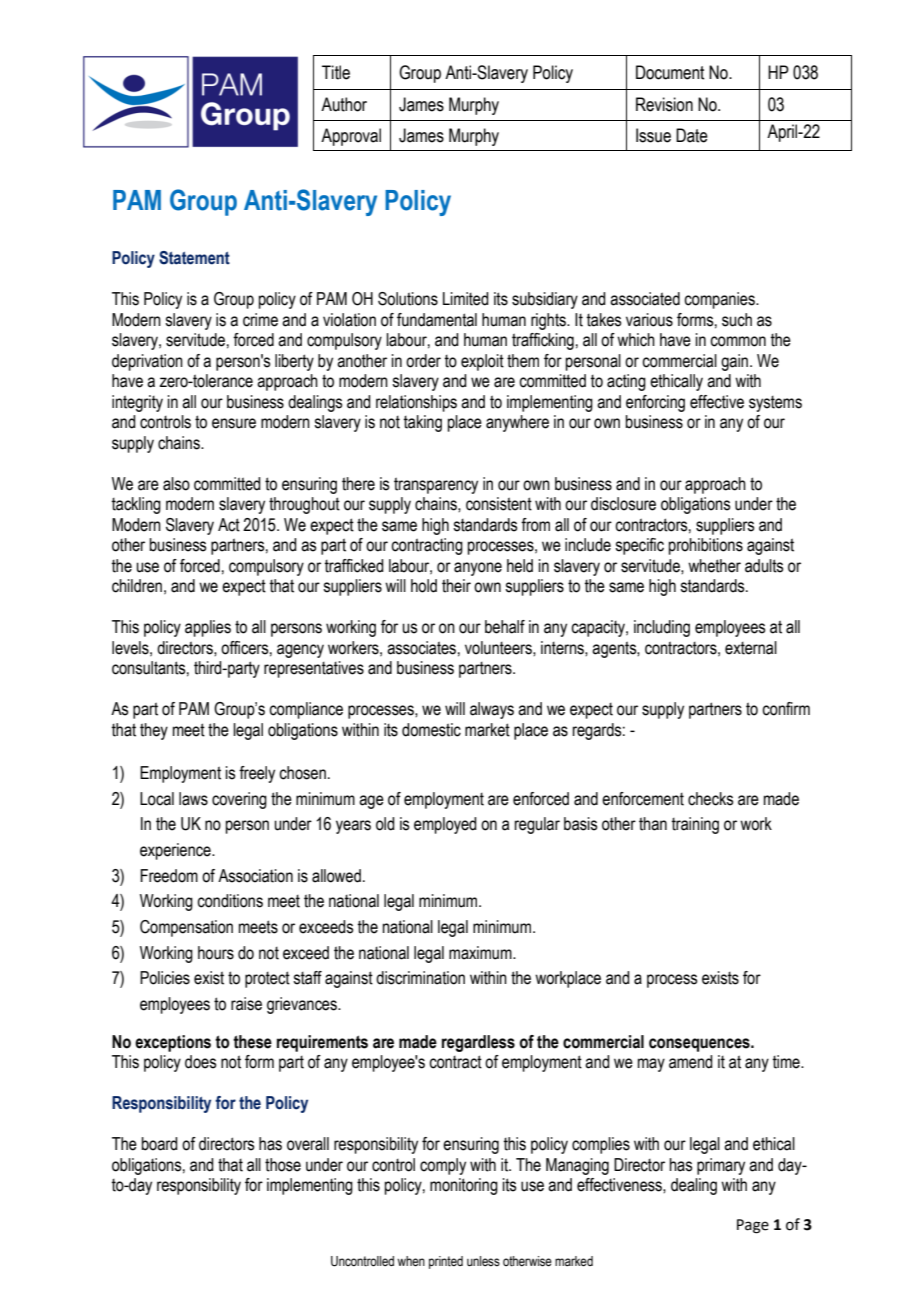 The image size is (924, 1308). Describe the element at coordinates (446, 1262) in the screenshot. I see `printed` at that location.
